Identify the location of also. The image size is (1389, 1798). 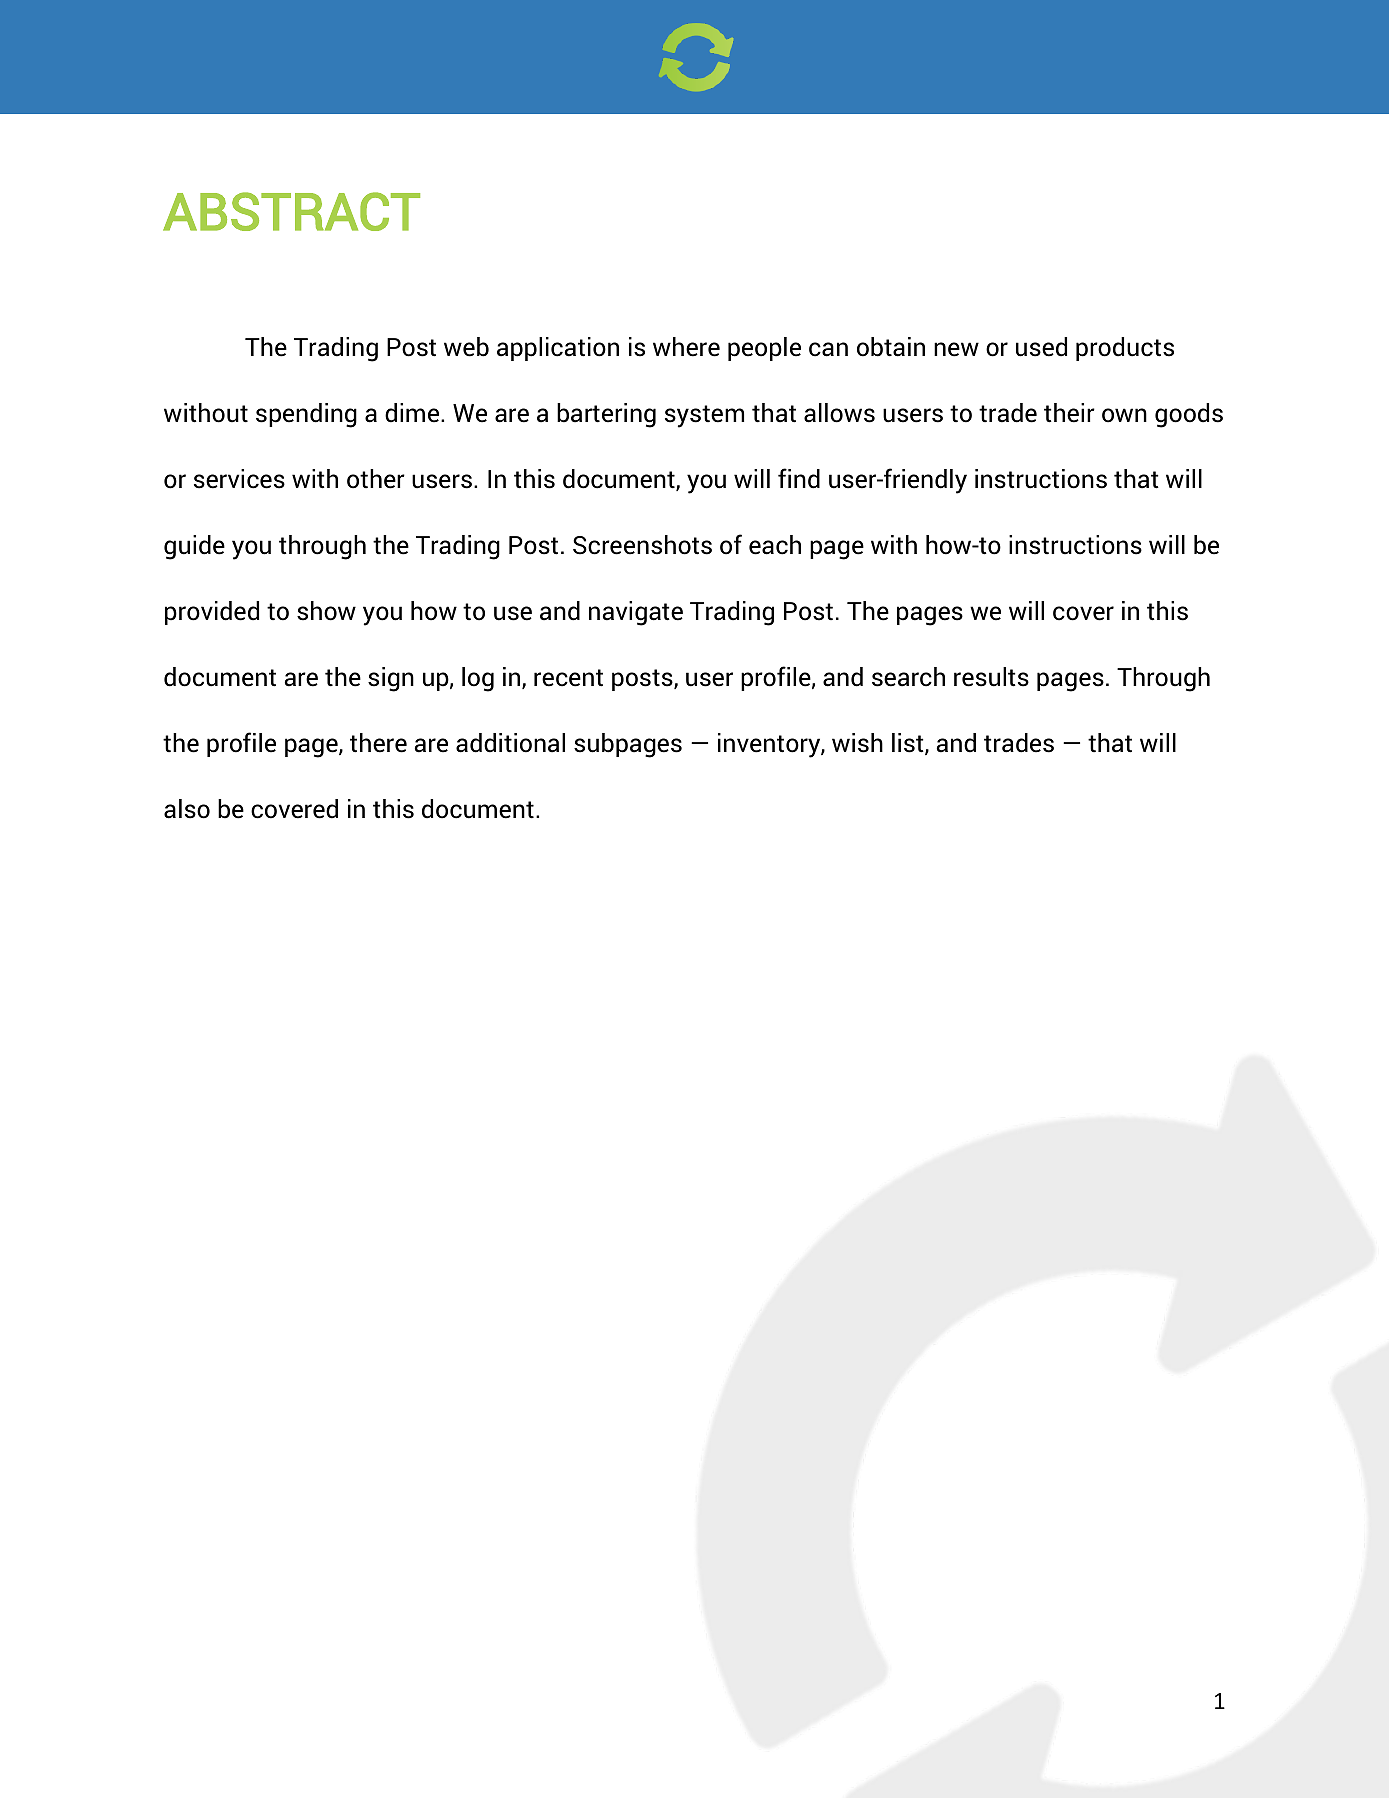
(187, 809).
